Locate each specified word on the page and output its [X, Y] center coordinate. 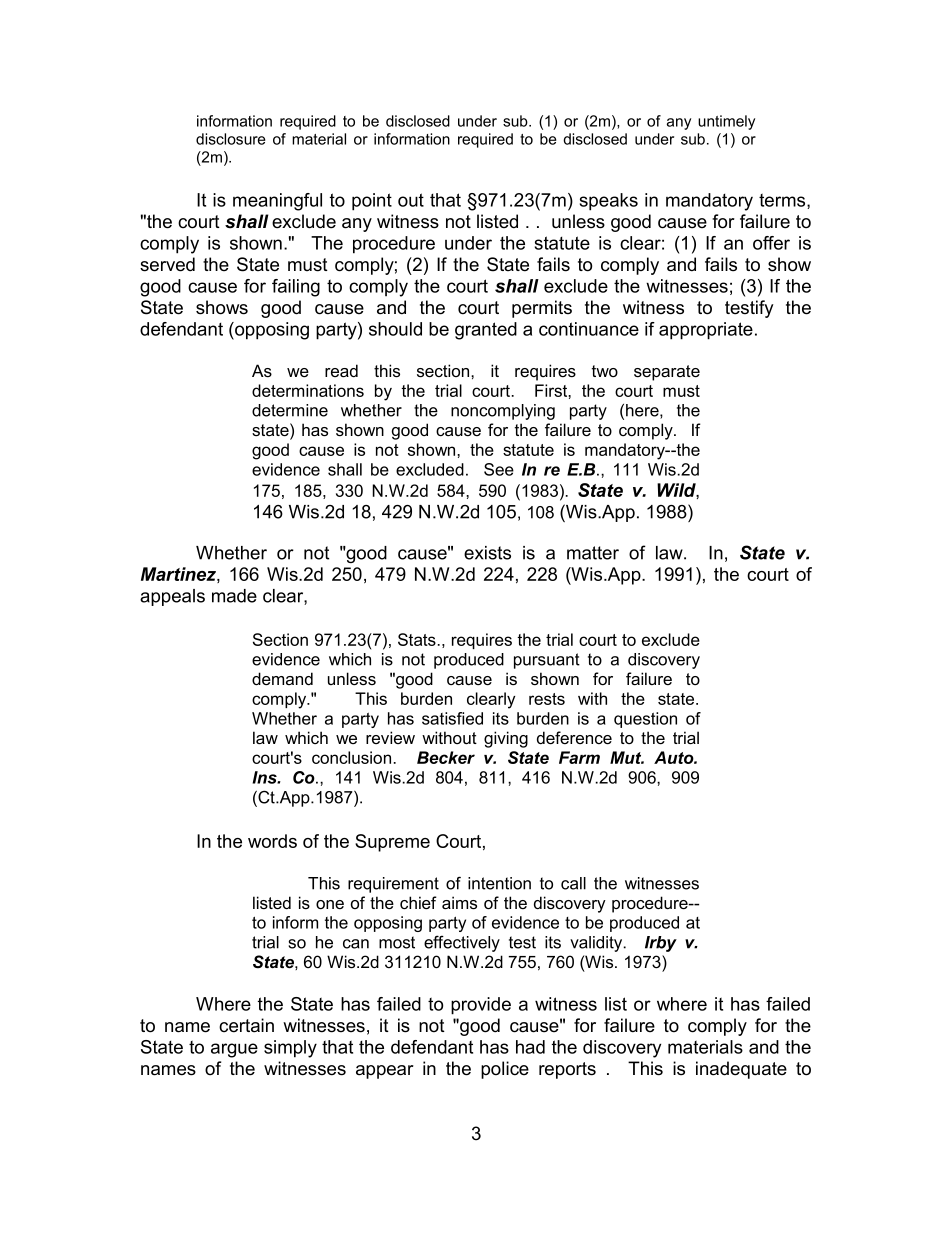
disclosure [231, 139]
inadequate [741, 1070]
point [372, 202]
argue [234, 1050]
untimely [726, 122]
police [505, 1070]
